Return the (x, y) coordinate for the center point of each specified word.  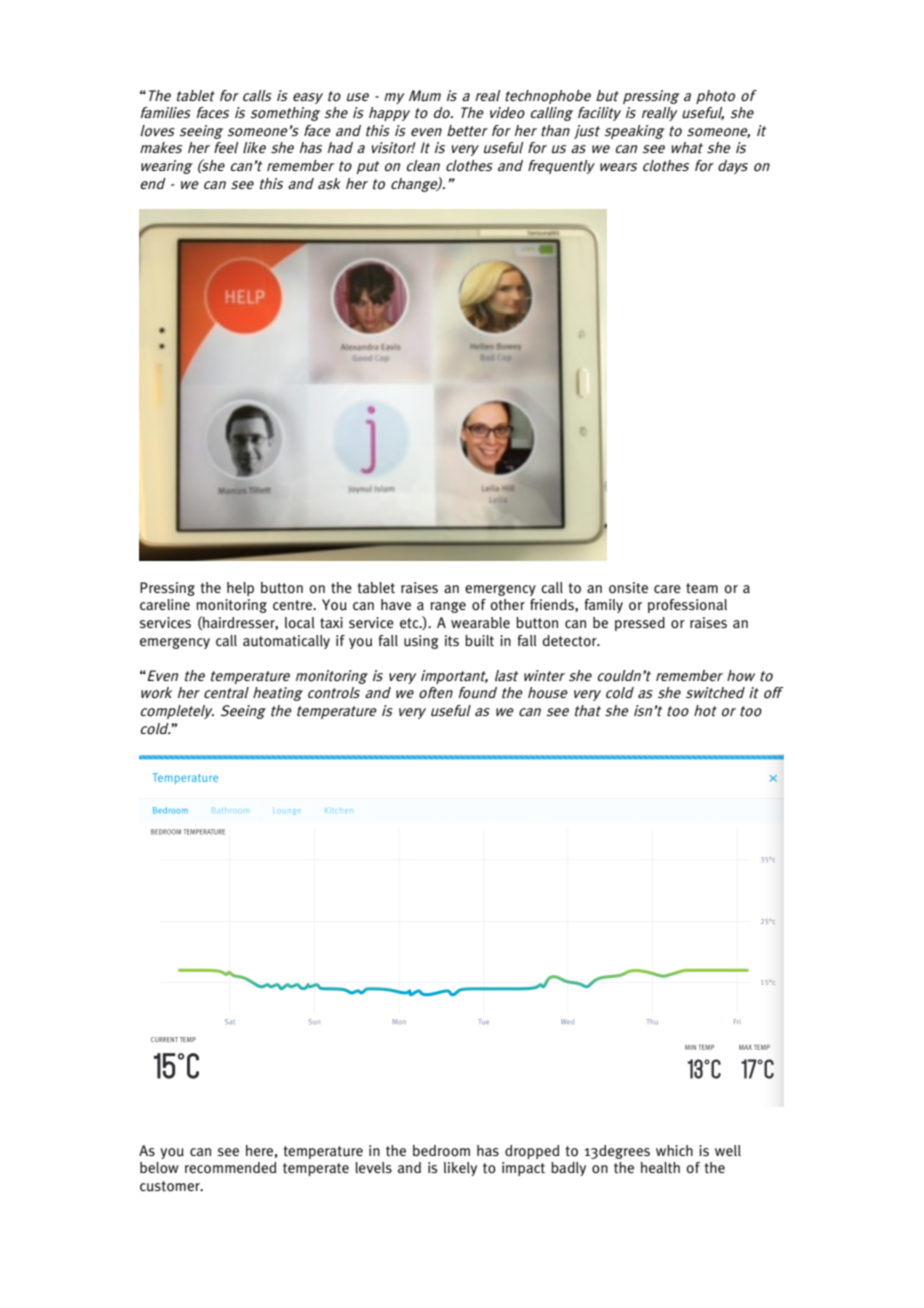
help (240, 589)
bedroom (441, 1151)
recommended (230, 1168)
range (448, 607)
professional (687, 606)
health (660, 1168)
